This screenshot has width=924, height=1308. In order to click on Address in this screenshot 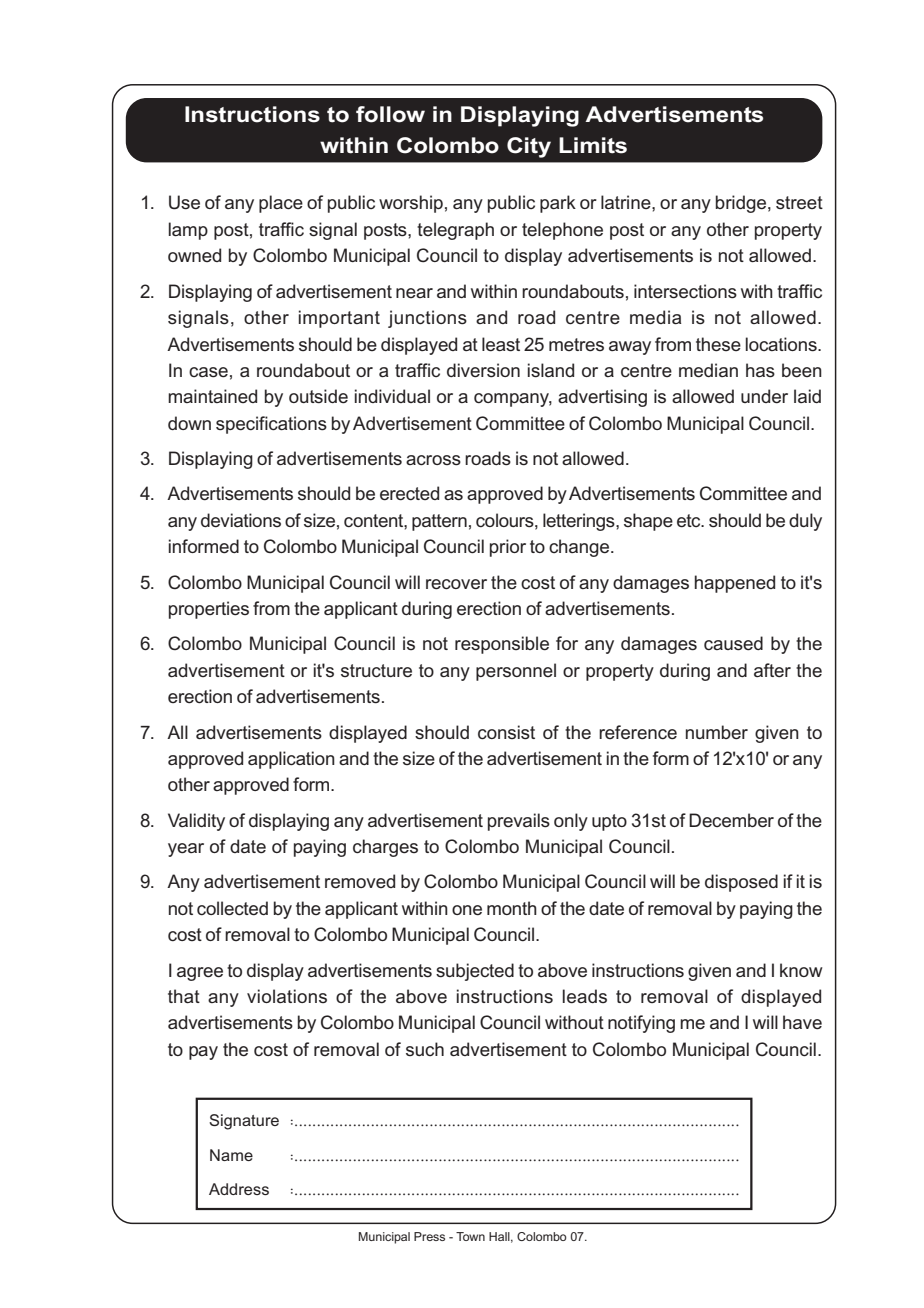, I will do `click(239, 1189)`.
